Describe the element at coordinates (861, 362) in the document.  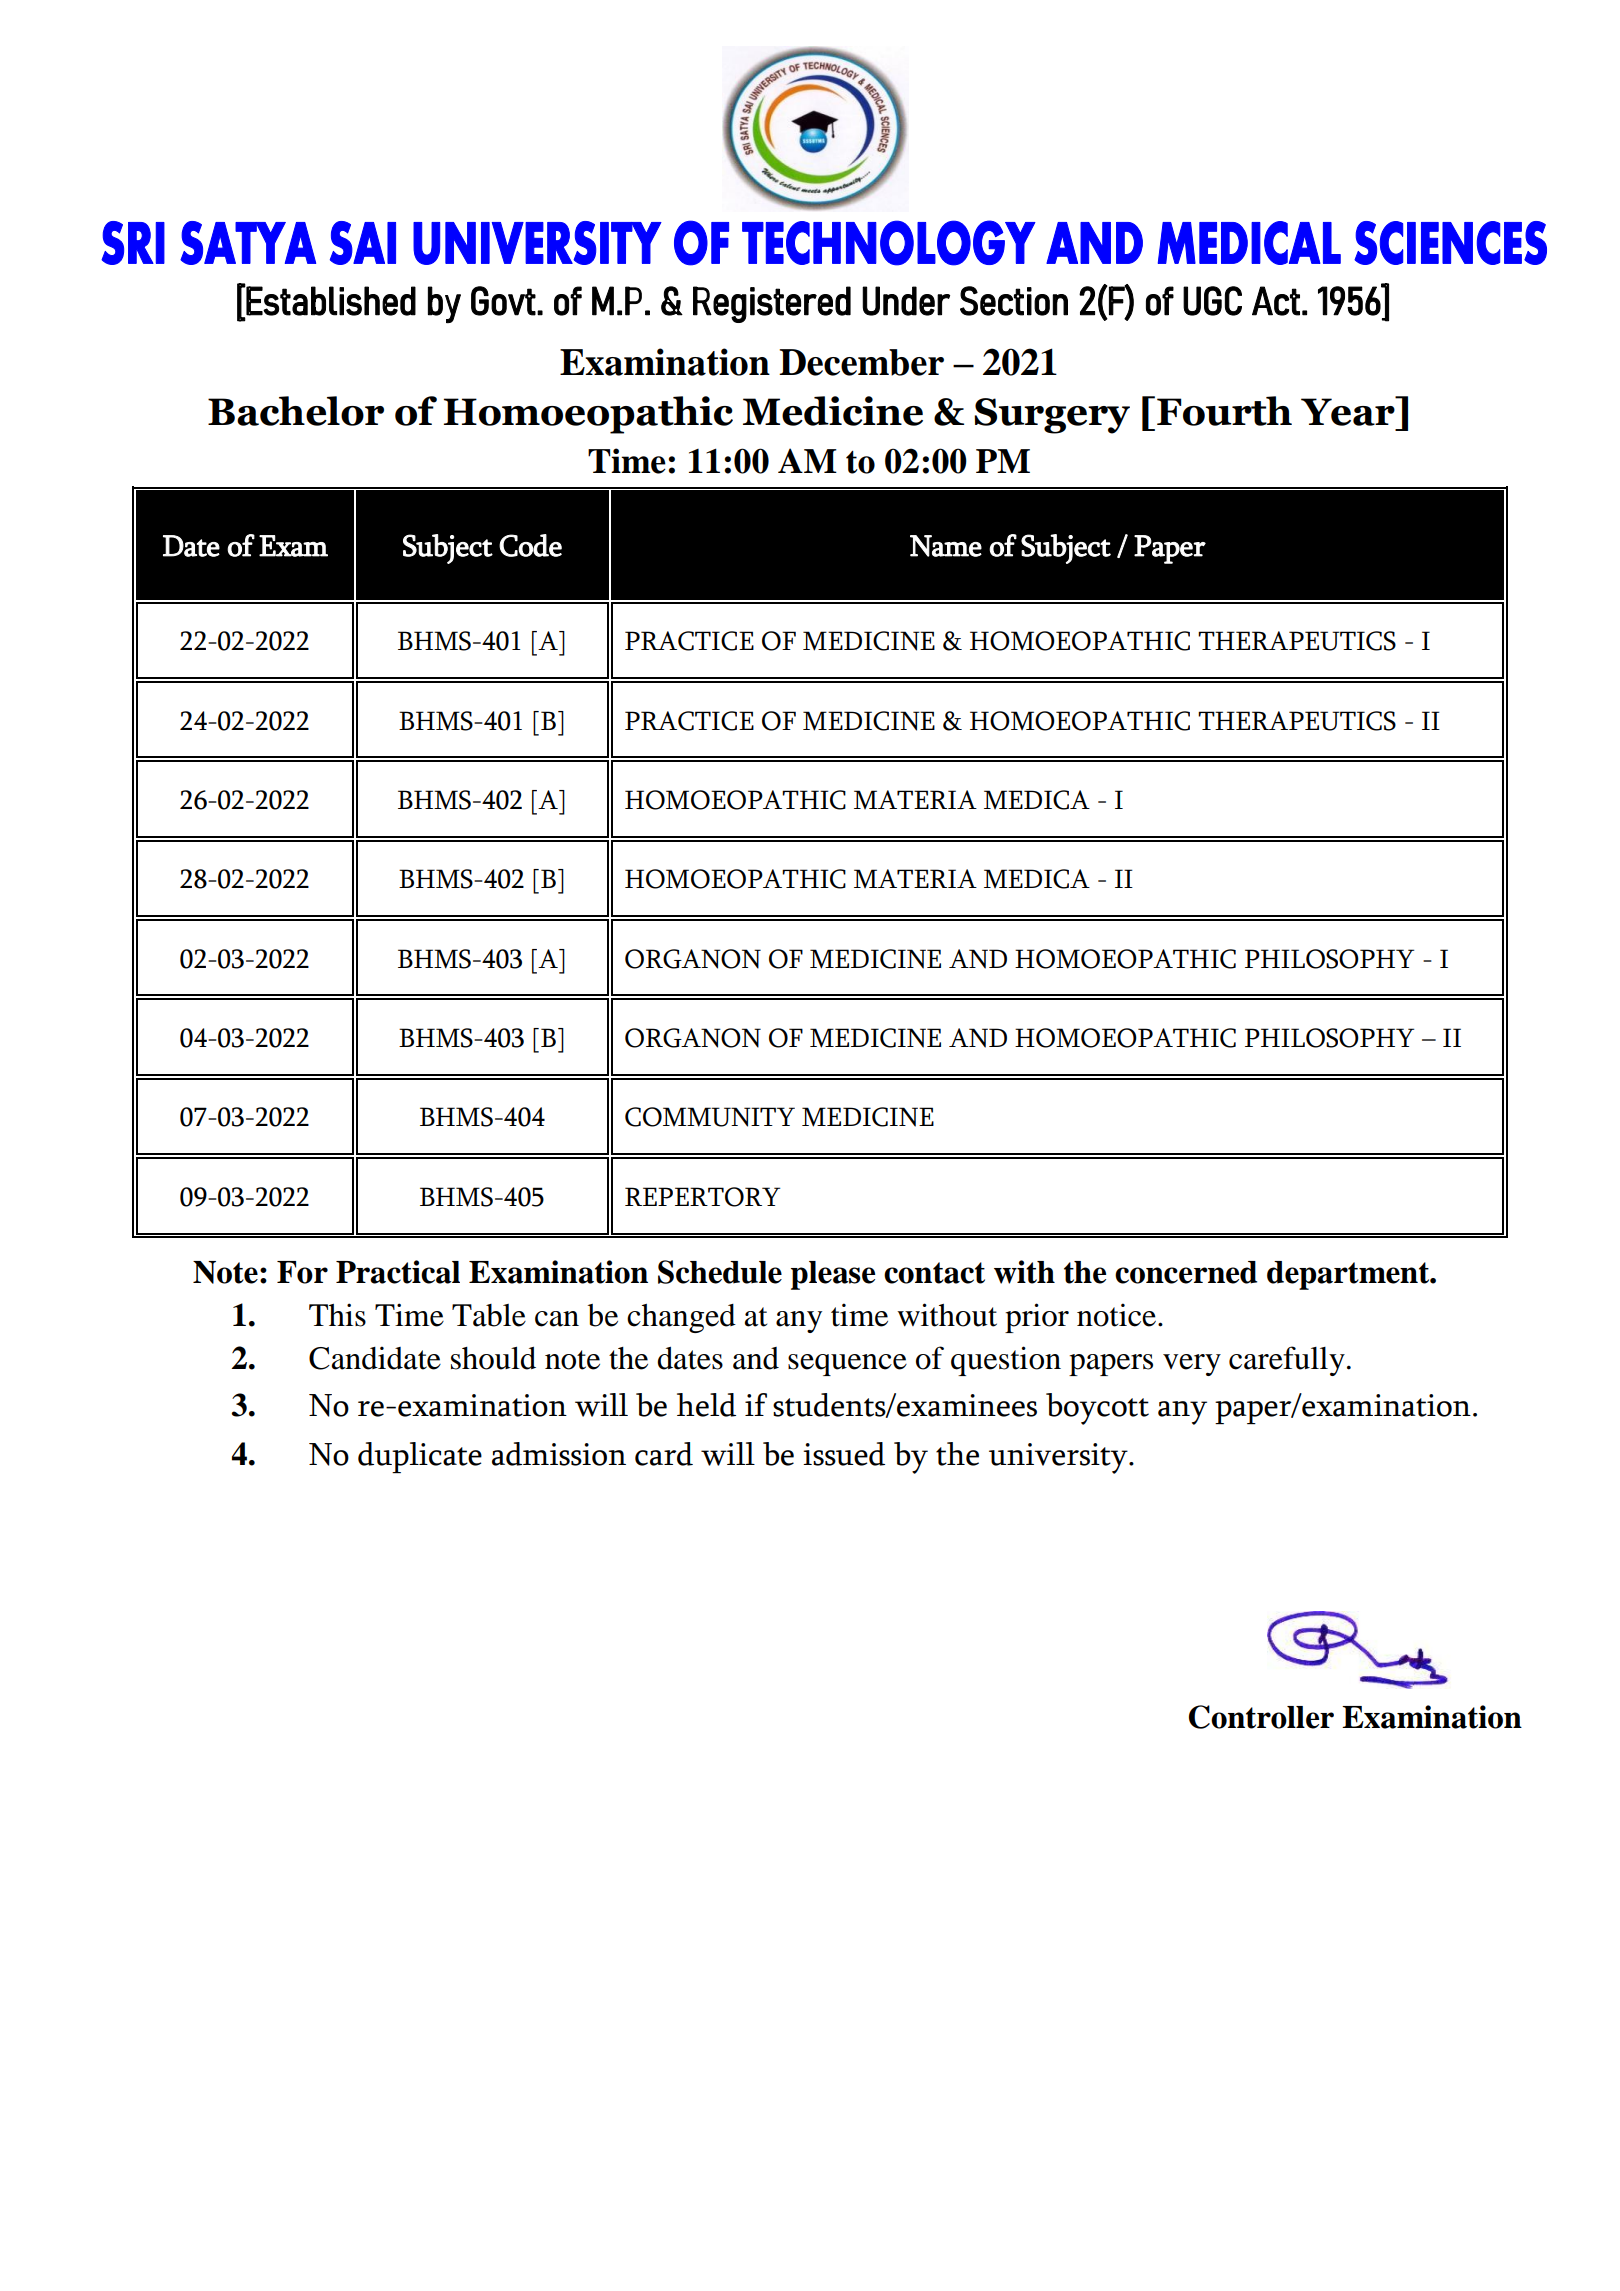
I see `December` at that location.
